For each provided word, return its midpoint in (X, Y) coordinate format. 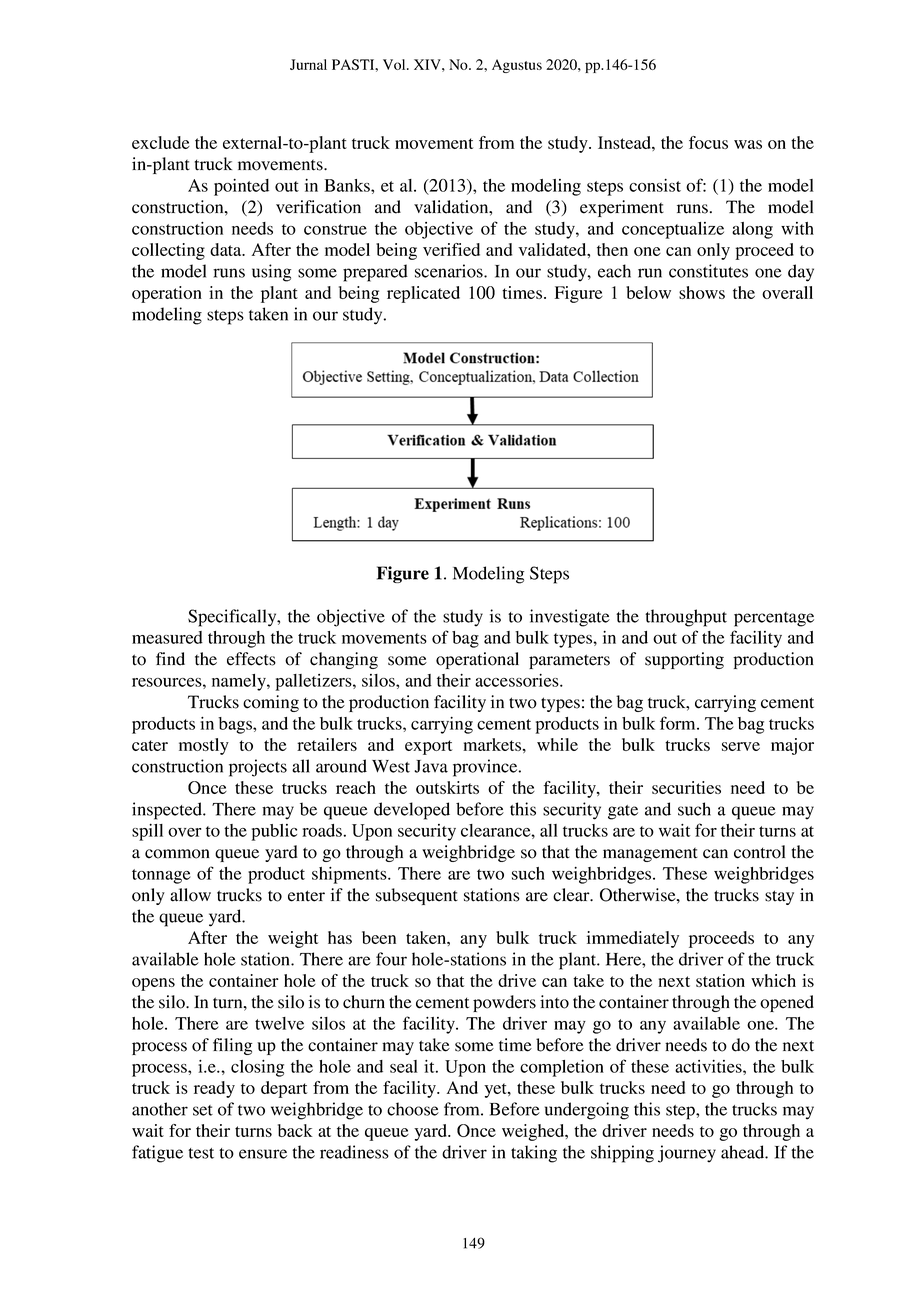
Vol (395, 64)
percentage (774, 619)
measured (167, 637)
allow (190, 895)
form (679, 723)
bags (236, 725)
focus (708, 142)
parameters (569, 661)
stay (779, 897)
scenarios (450, 271)
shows (702, 292)
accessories (518, 680)
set (203, 1110)
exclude (161, 142)
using (271, 273)
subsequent (417, 896)
